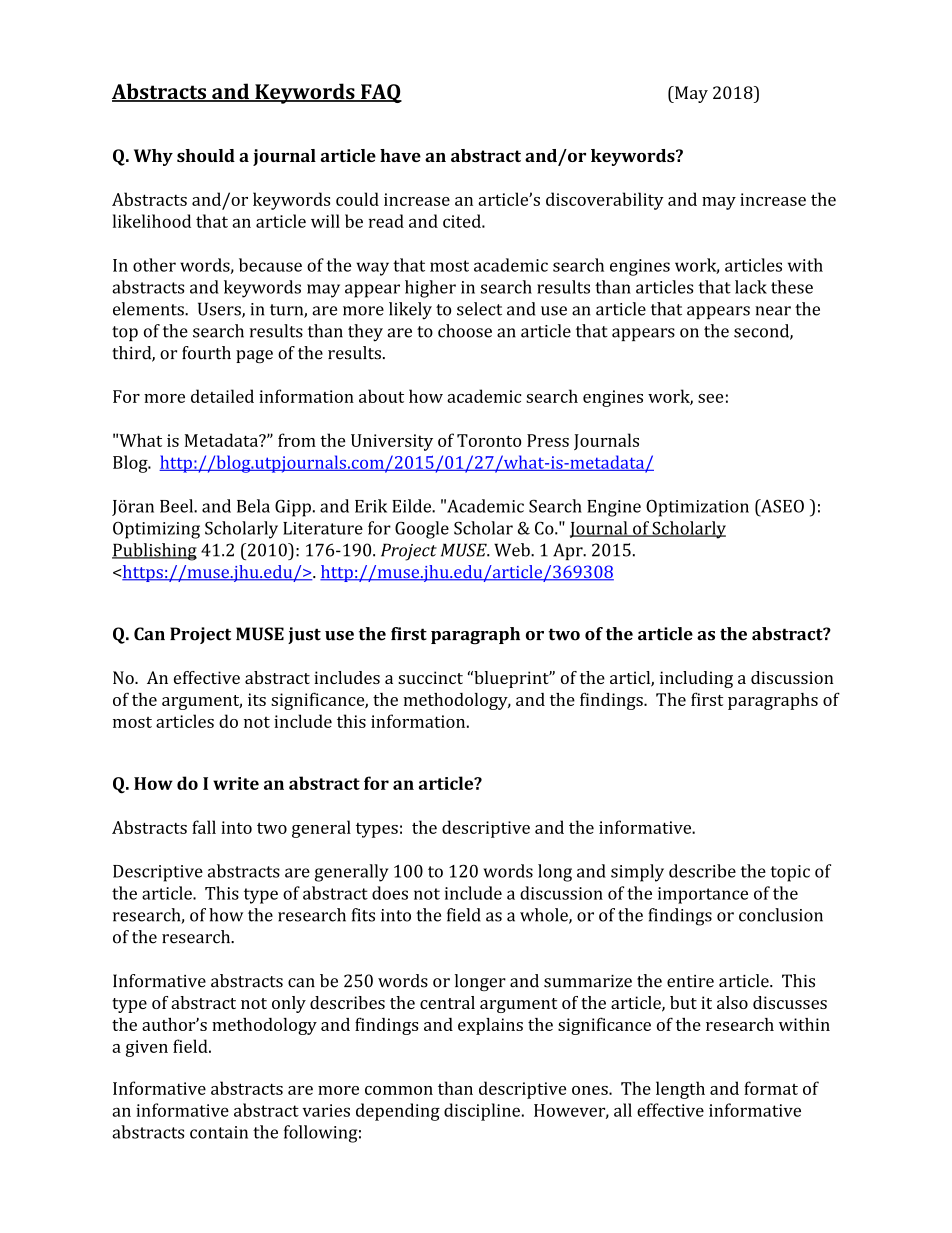 This screenshot has height=1233, width=952. Describe the element at coordinates (222, 396) in the screenshot. I see `detailed` at that location.
